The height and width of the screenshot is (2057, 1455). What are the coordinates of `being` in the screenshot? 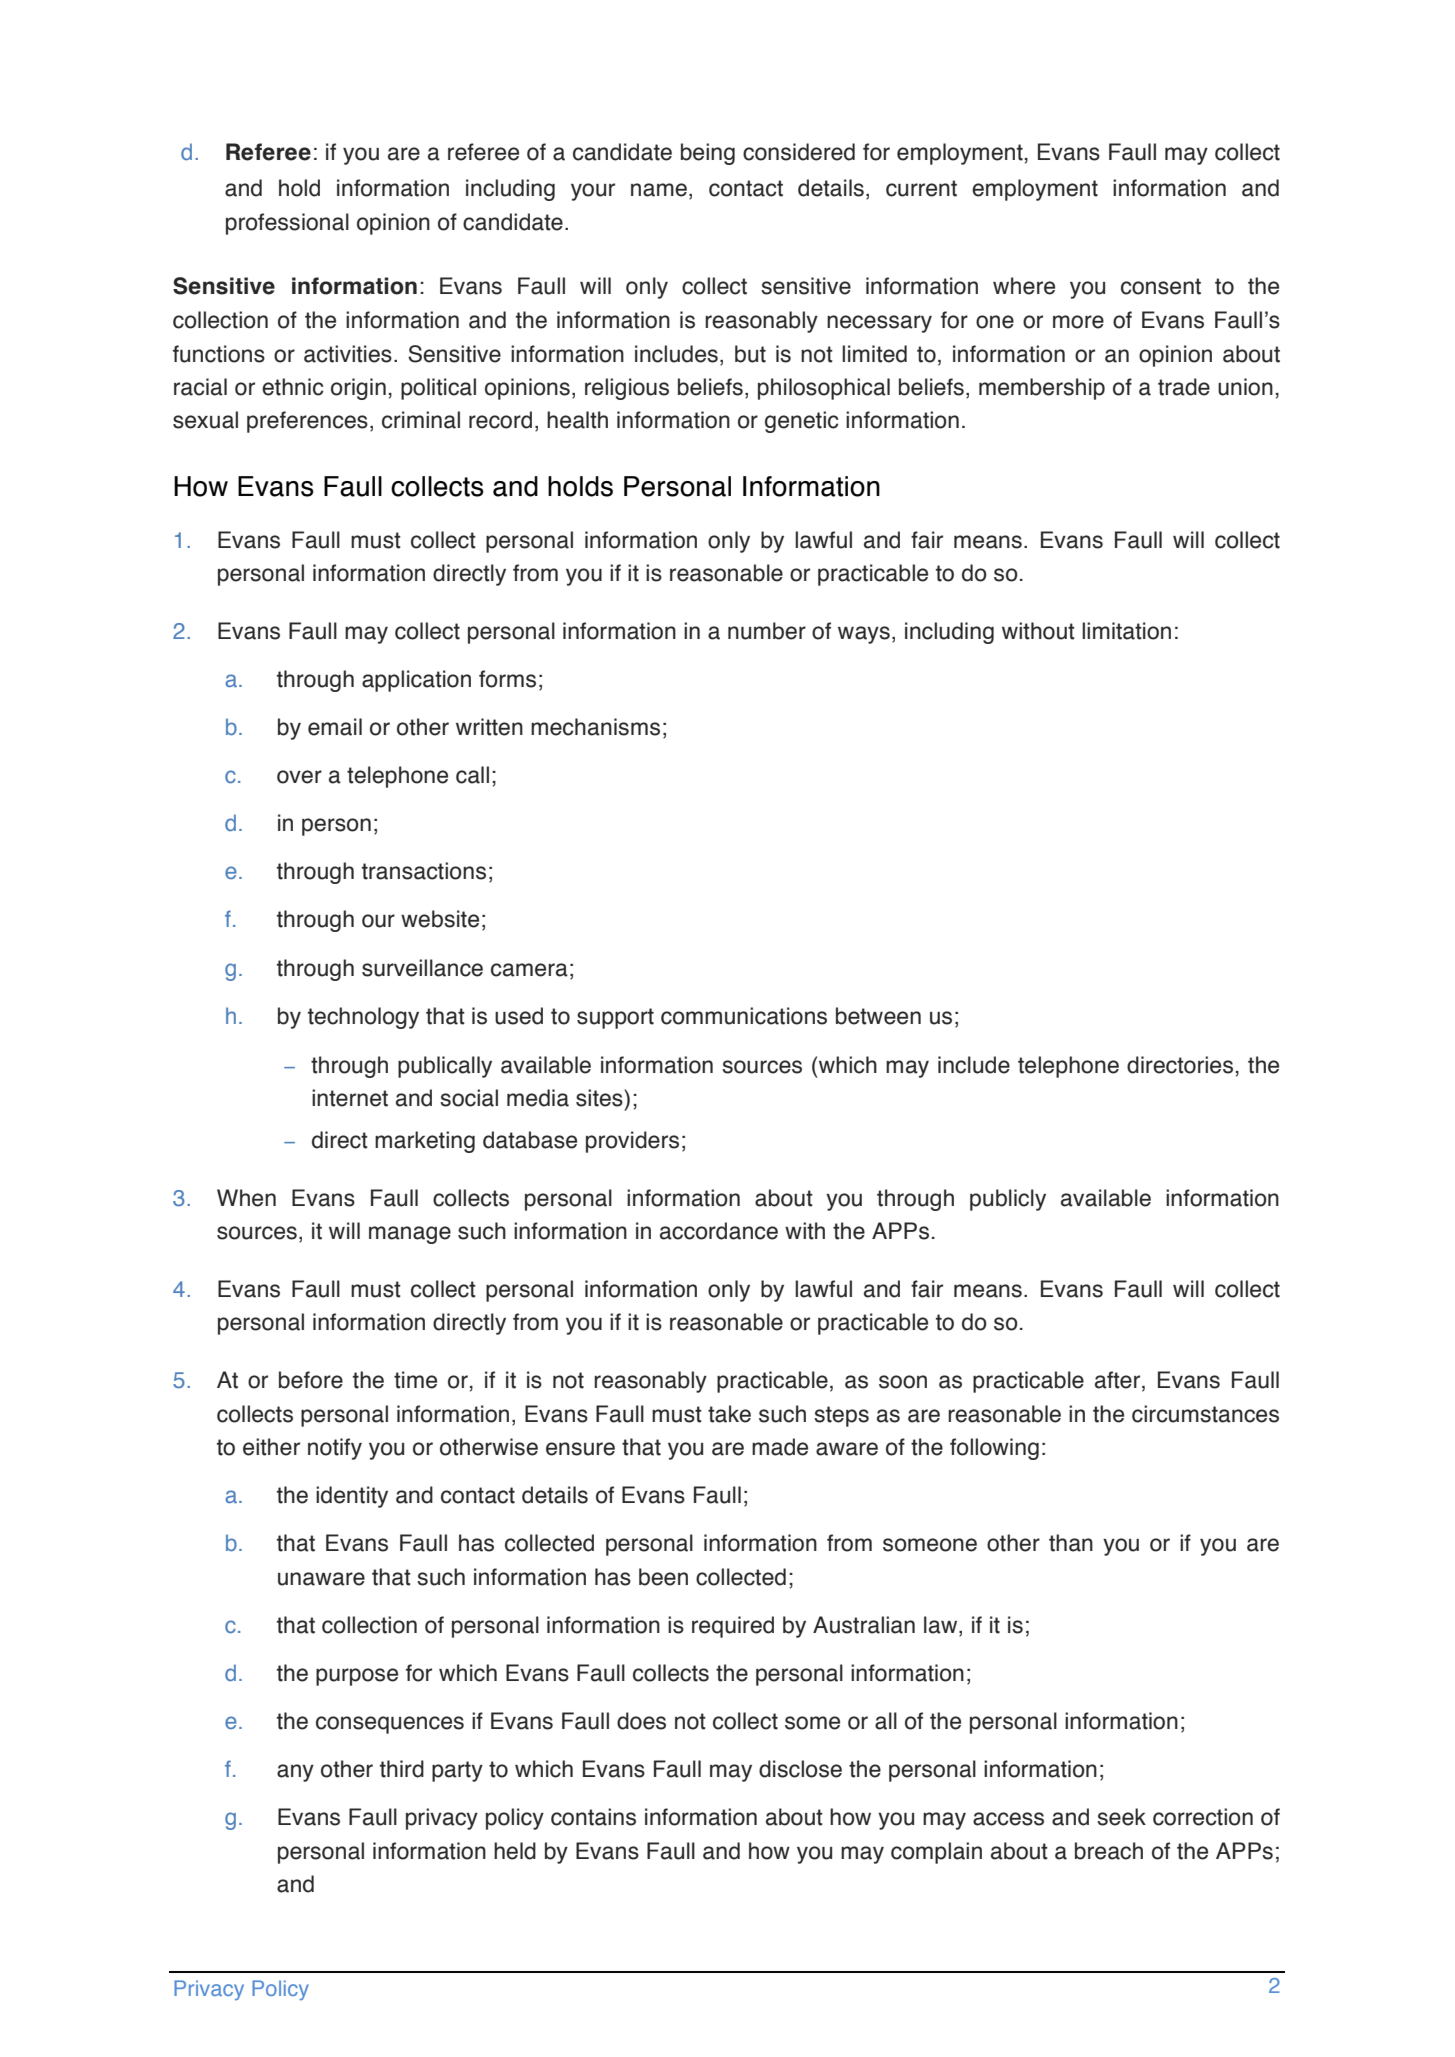 It's located at (708, 154).
